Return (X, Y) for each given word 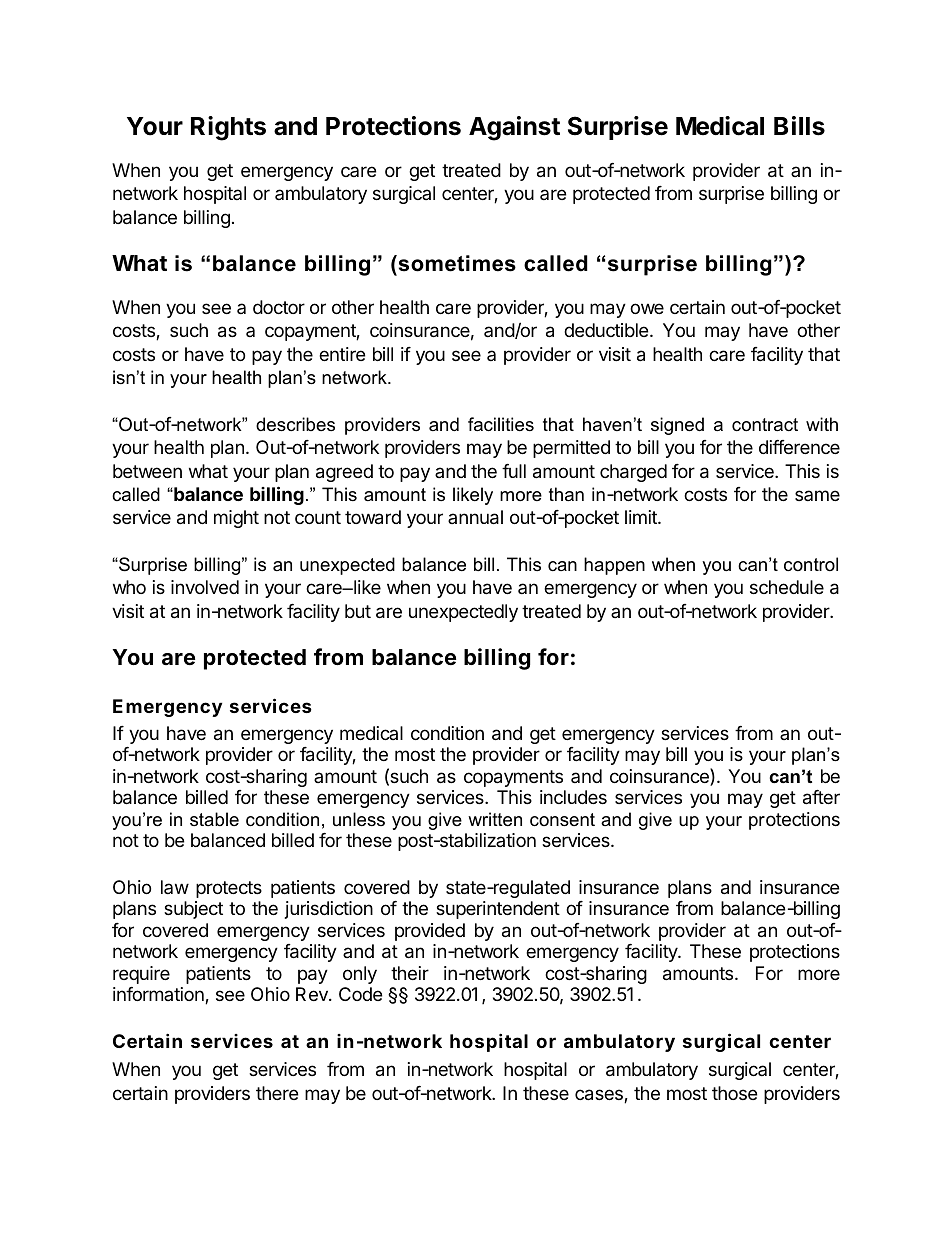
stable (214, 819)
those (734, 1093)
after (821, 797)
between (147, 471)
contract (765, 425)
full (514, 471)
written (495, 819)
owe (647, 308)
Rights (228, 128)
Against (514, 128)
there (277, 1093)
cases (600, 1096)
